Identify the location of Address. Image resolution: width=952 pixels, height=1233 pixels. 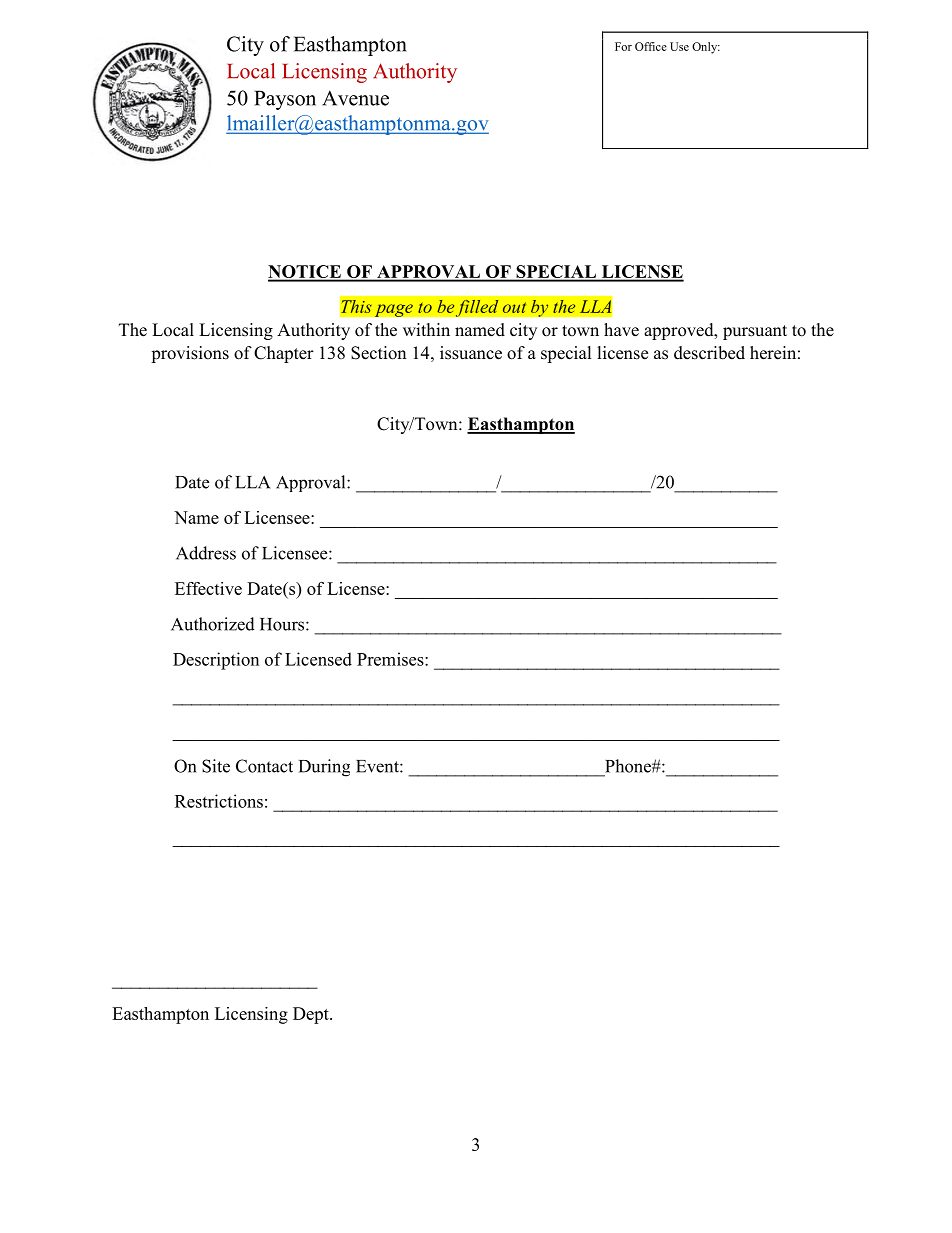
(206, 553).
